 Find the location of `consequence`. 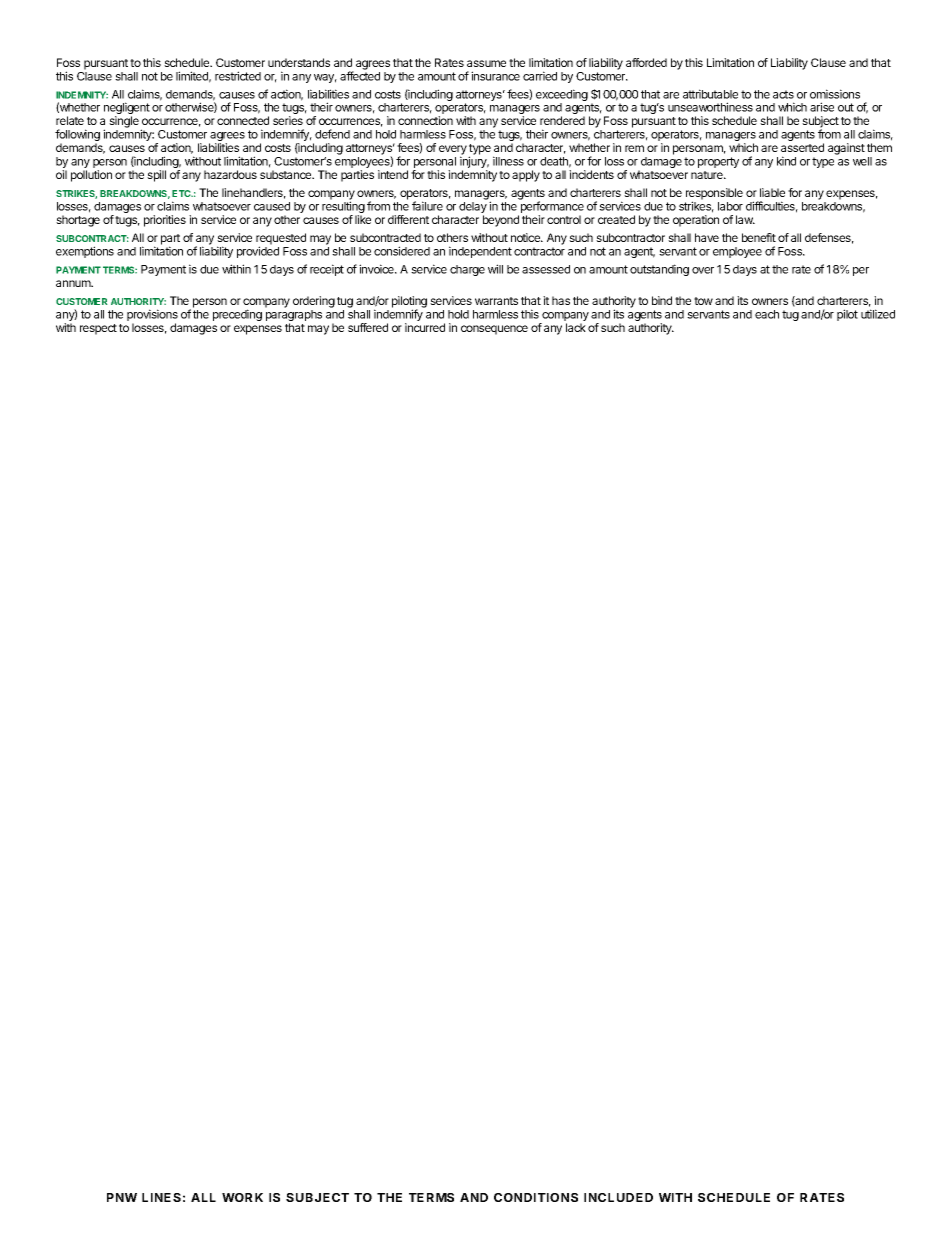

consequence is located at coordinates (494, 330).
